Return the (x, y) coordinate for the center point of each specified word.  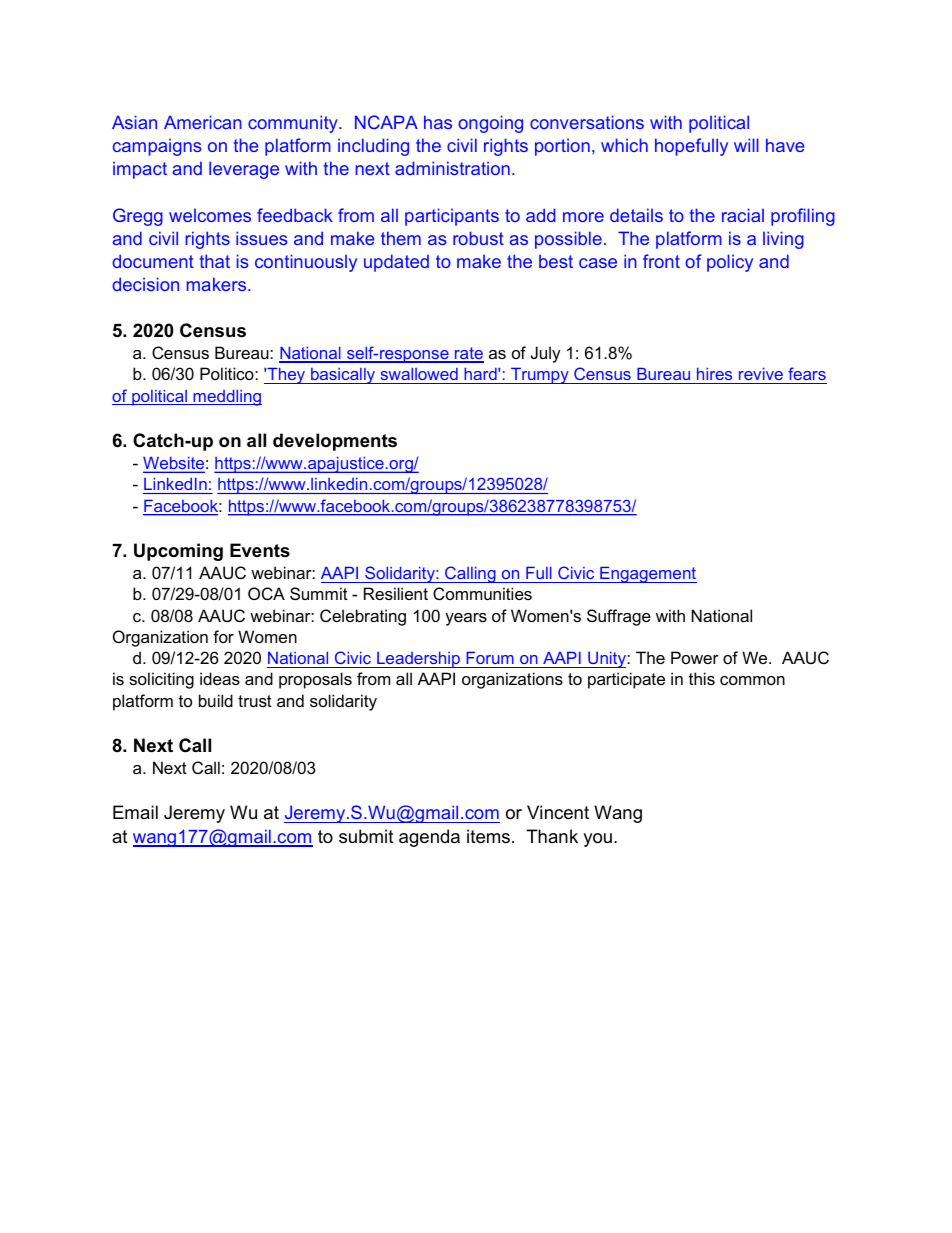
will (746, 145)
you (597, 840)
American (203, 122)
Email (135, 812)
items (488, 836)
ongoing (490, 124)
